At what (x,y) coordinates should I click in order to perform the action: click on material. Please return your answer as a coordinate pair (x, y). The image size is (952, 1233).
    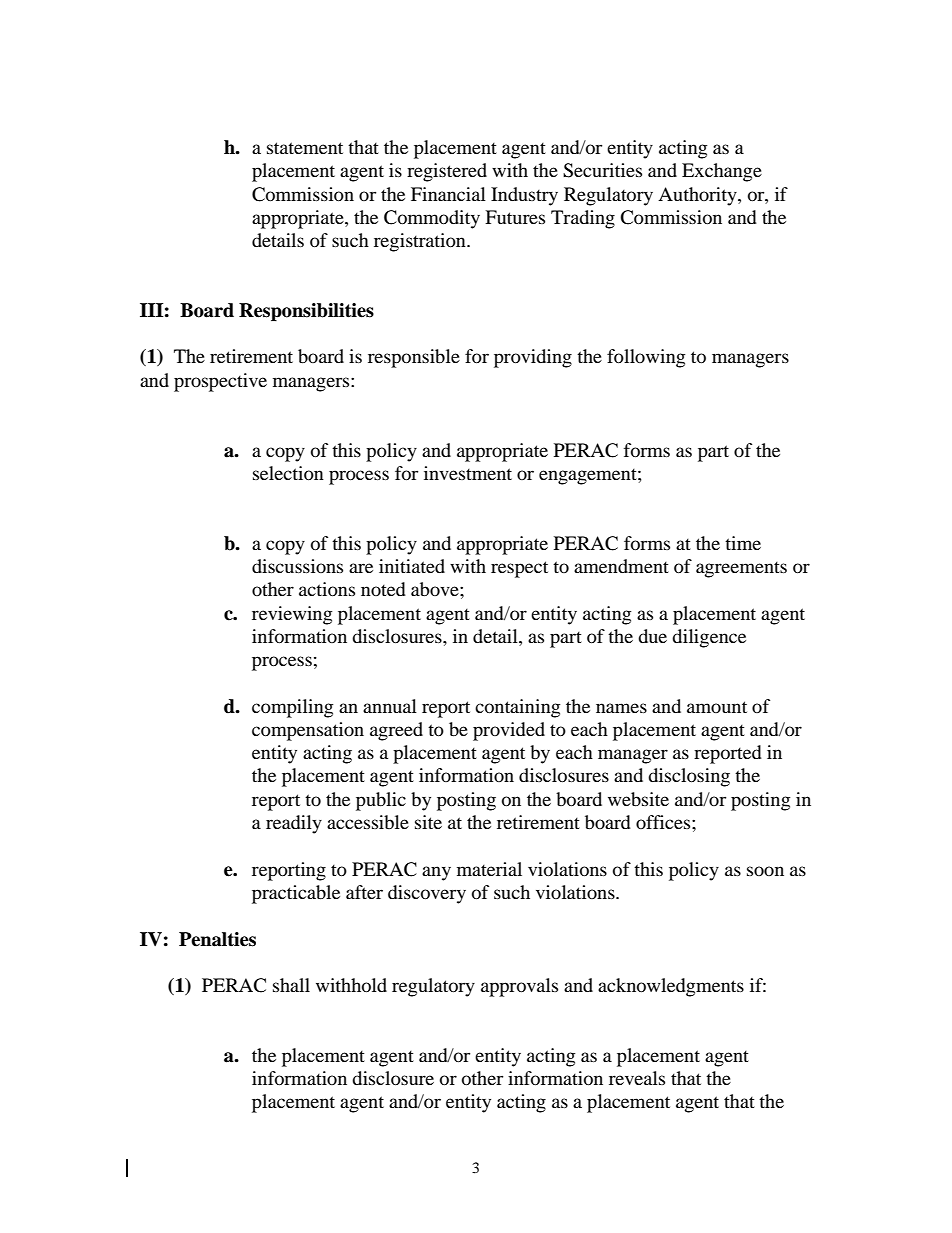
    Looking at the image, I should click on (489, 869).
